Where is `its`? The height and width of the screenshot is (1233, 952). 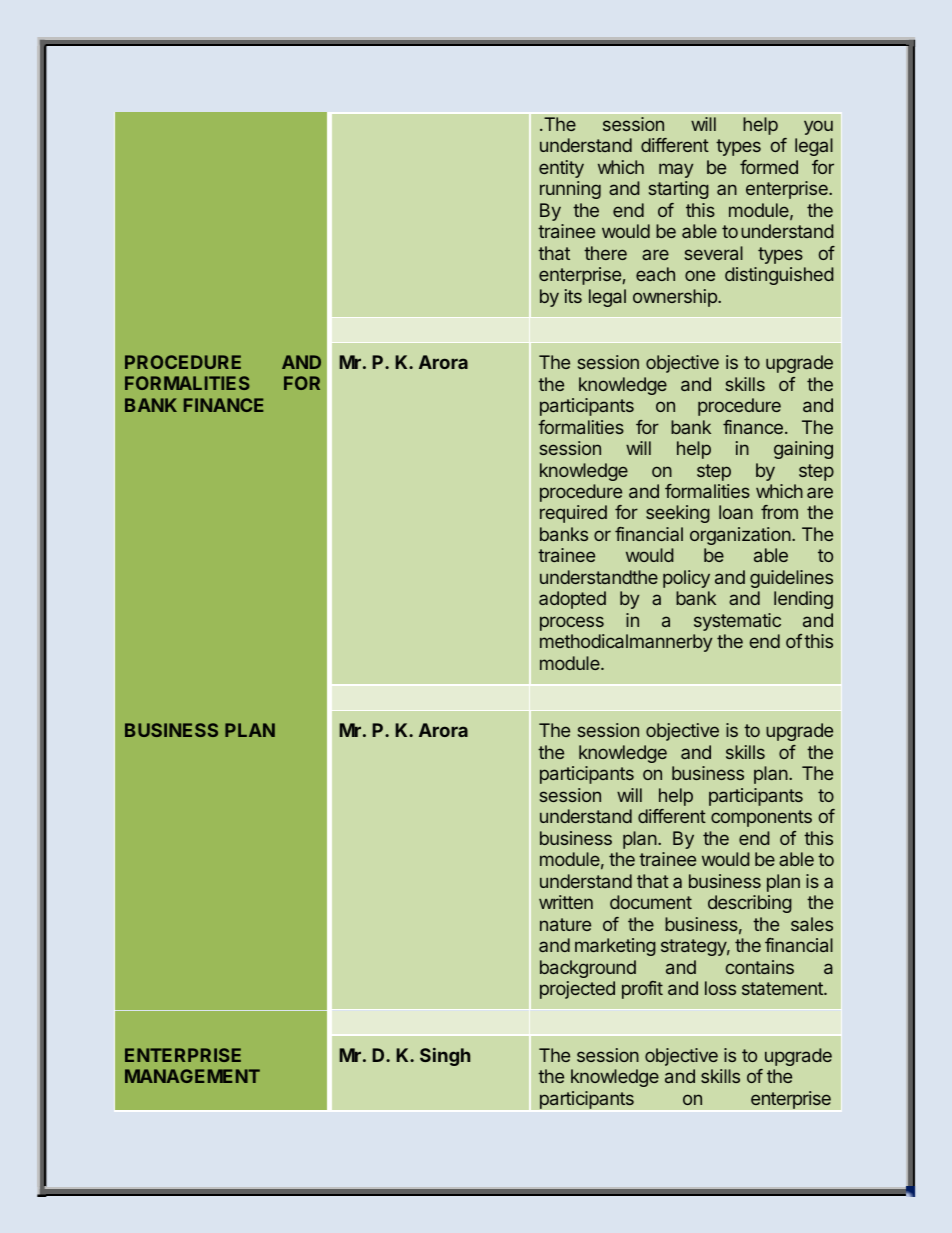
its is located at coordinates (573, 296).
